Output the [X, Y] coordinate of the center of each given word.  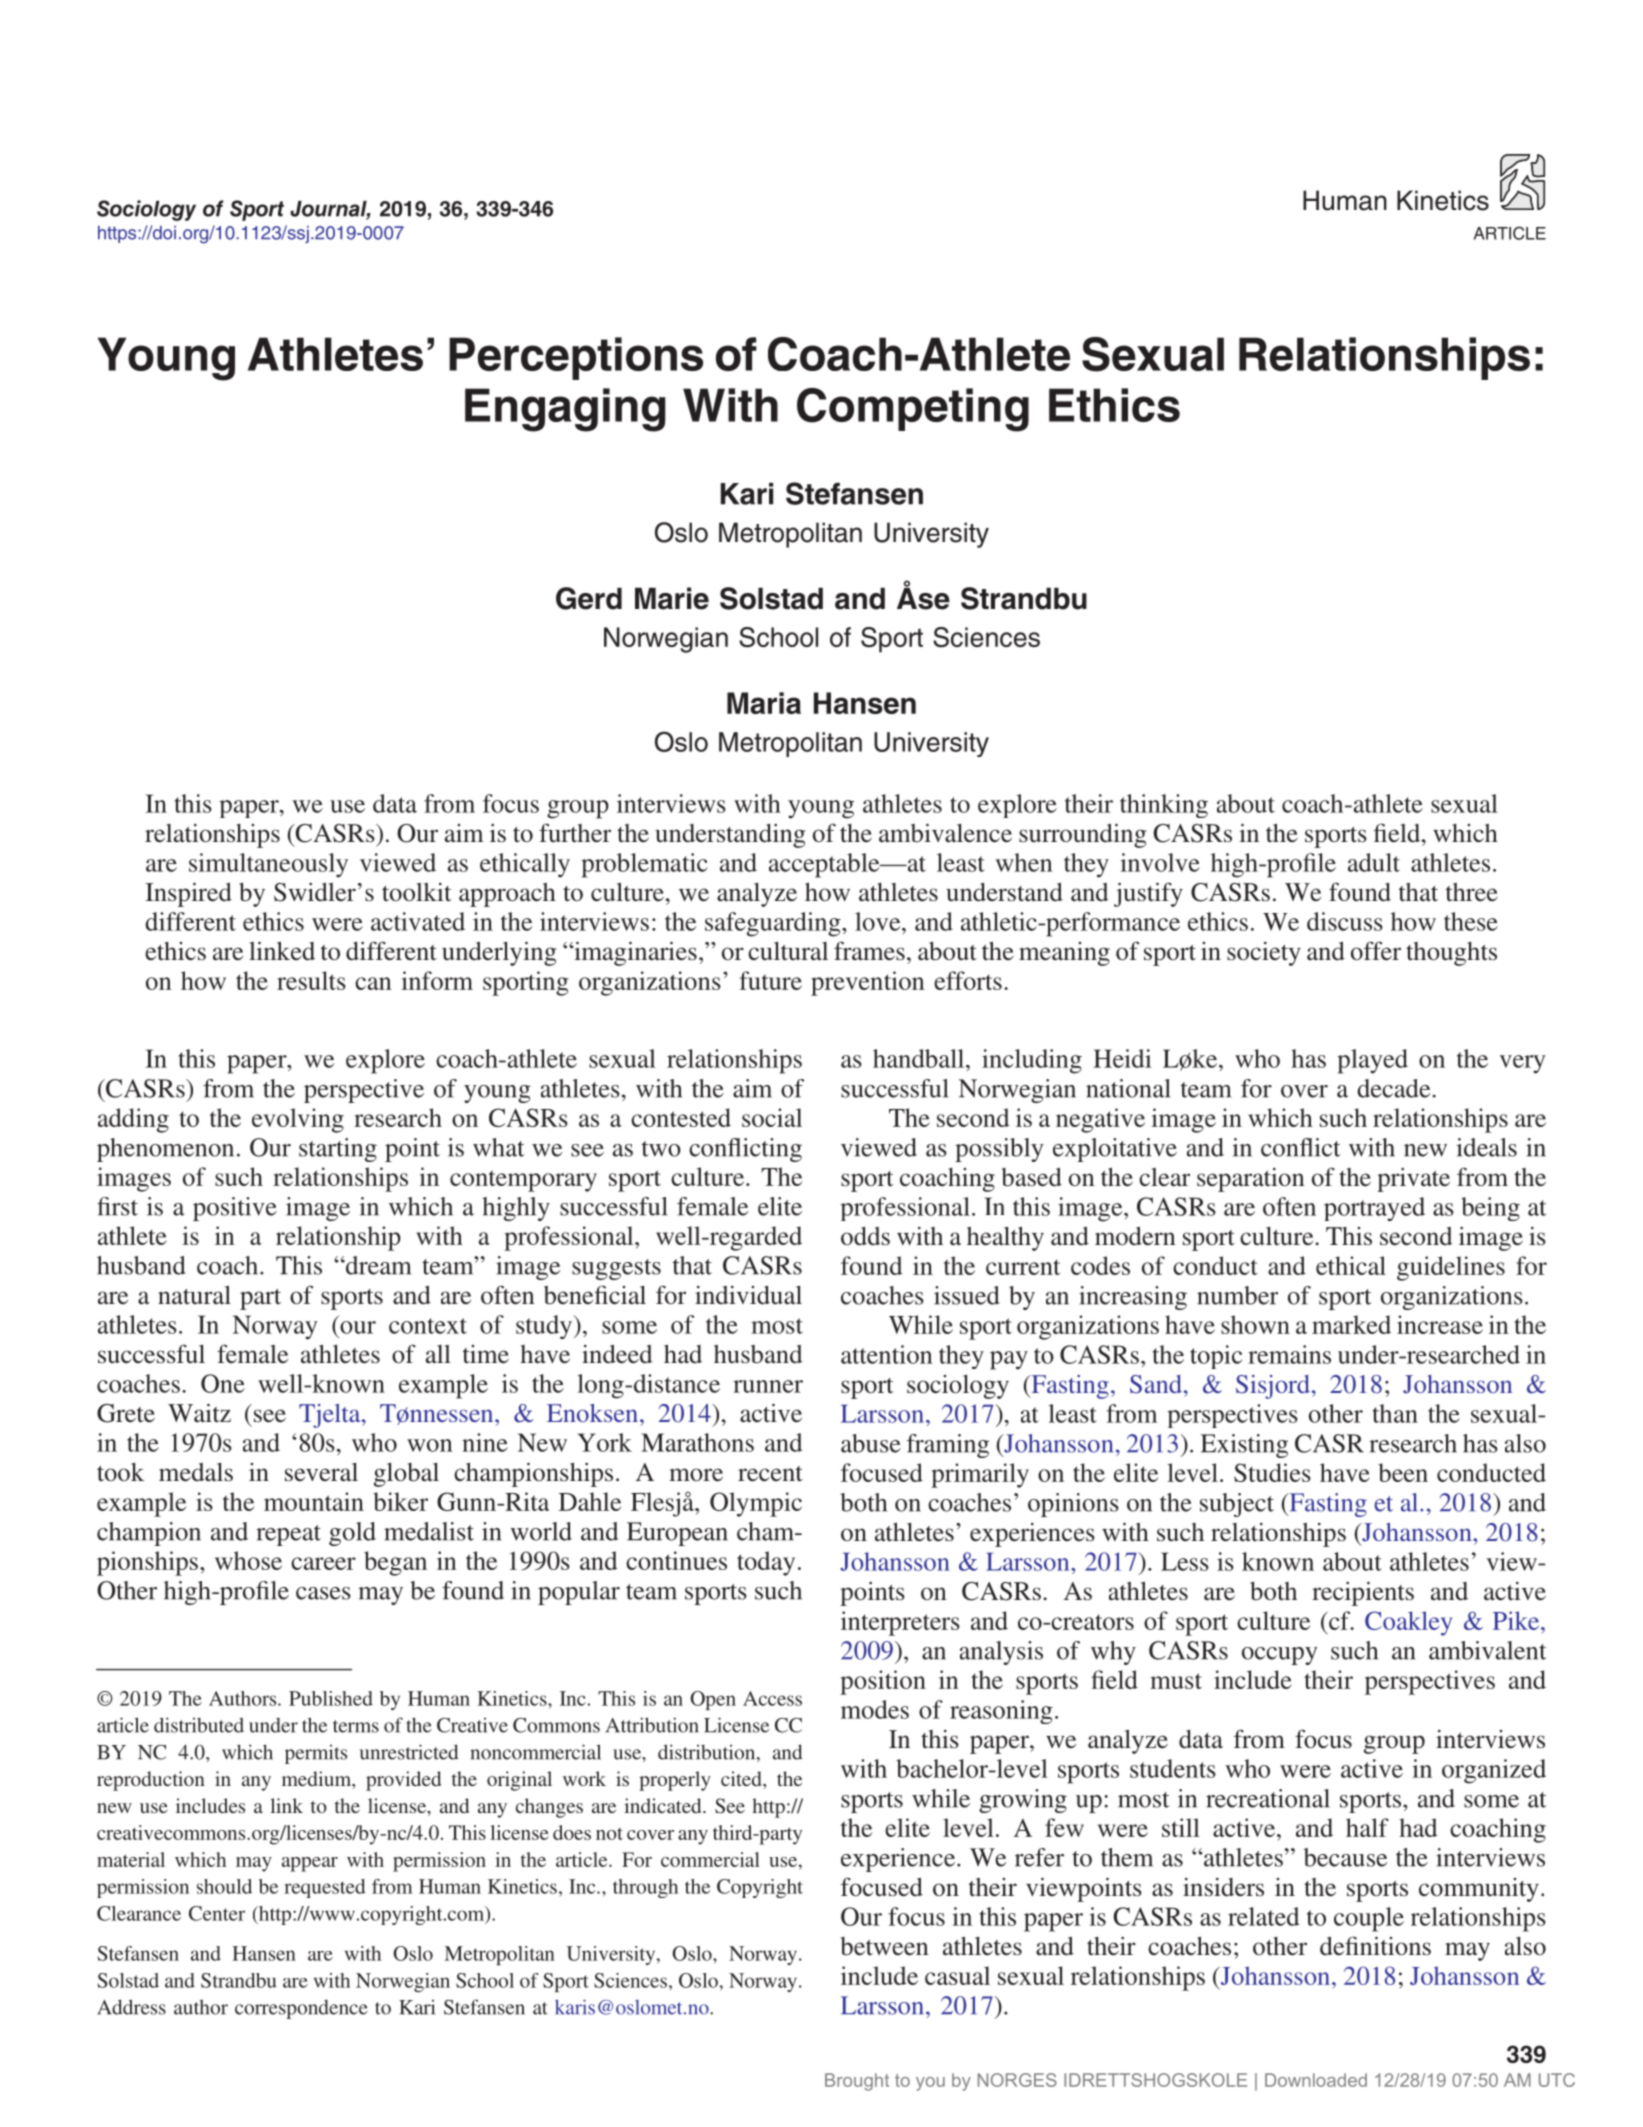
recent [770, 1474]
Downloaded [1316, 2080]
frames [869, 951]
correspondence [301, 2009]
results [311, 980]
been [1403, 1472]
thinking [1164, 806]
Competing [913, 410]
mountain [314, 1501]
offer [1376, 951]
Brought [857, 2082]
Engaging [565, 410]
